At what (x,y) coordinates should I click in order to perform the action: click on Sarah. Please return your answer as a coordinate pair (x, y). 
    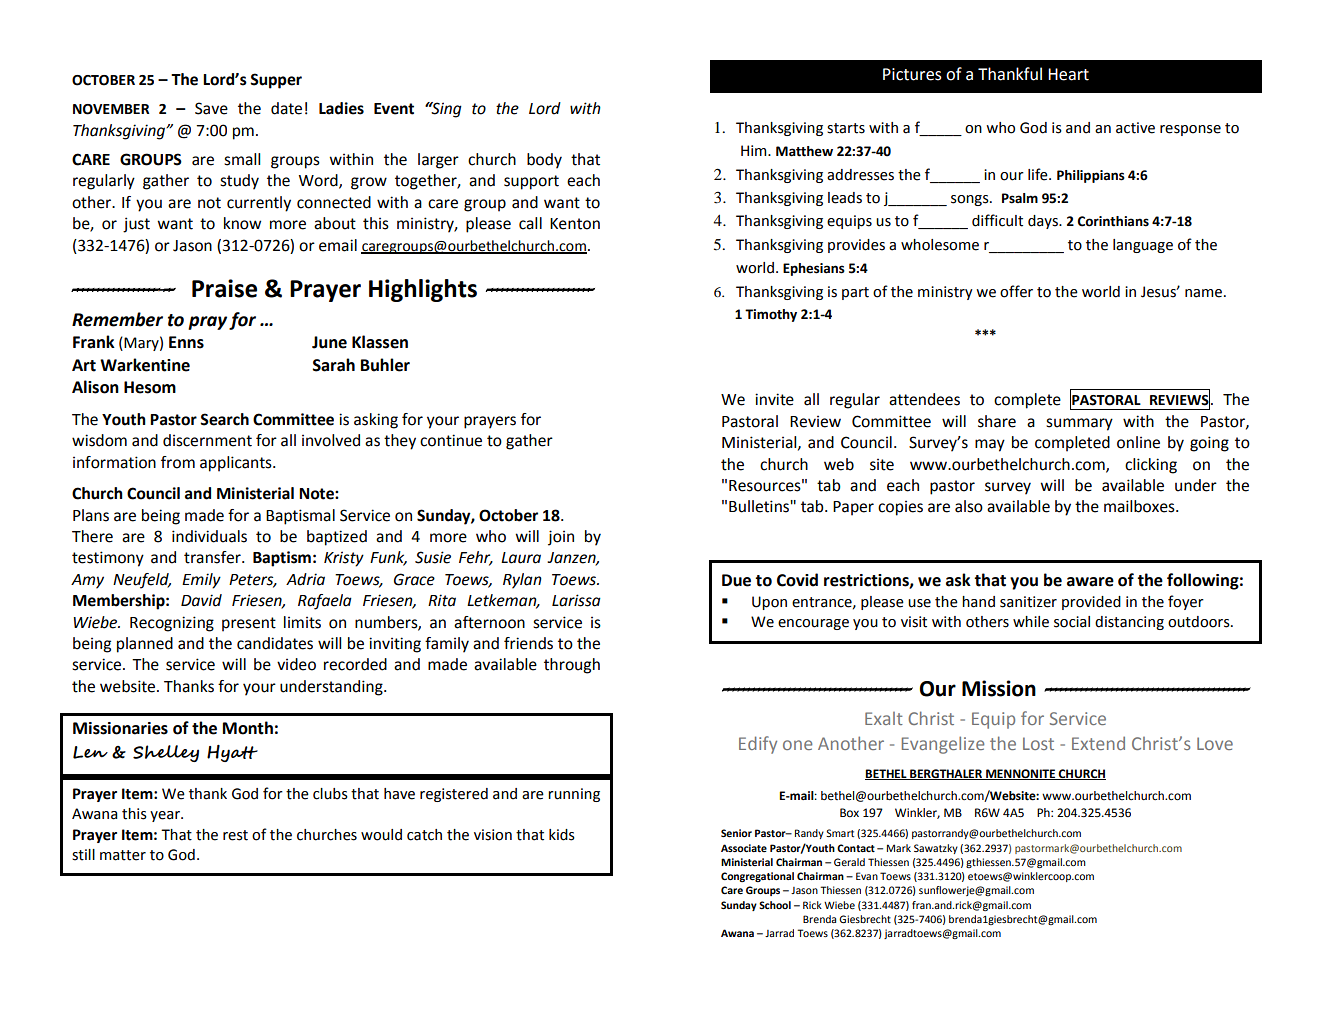
    Looking at the image, I should click on (333, 365).
